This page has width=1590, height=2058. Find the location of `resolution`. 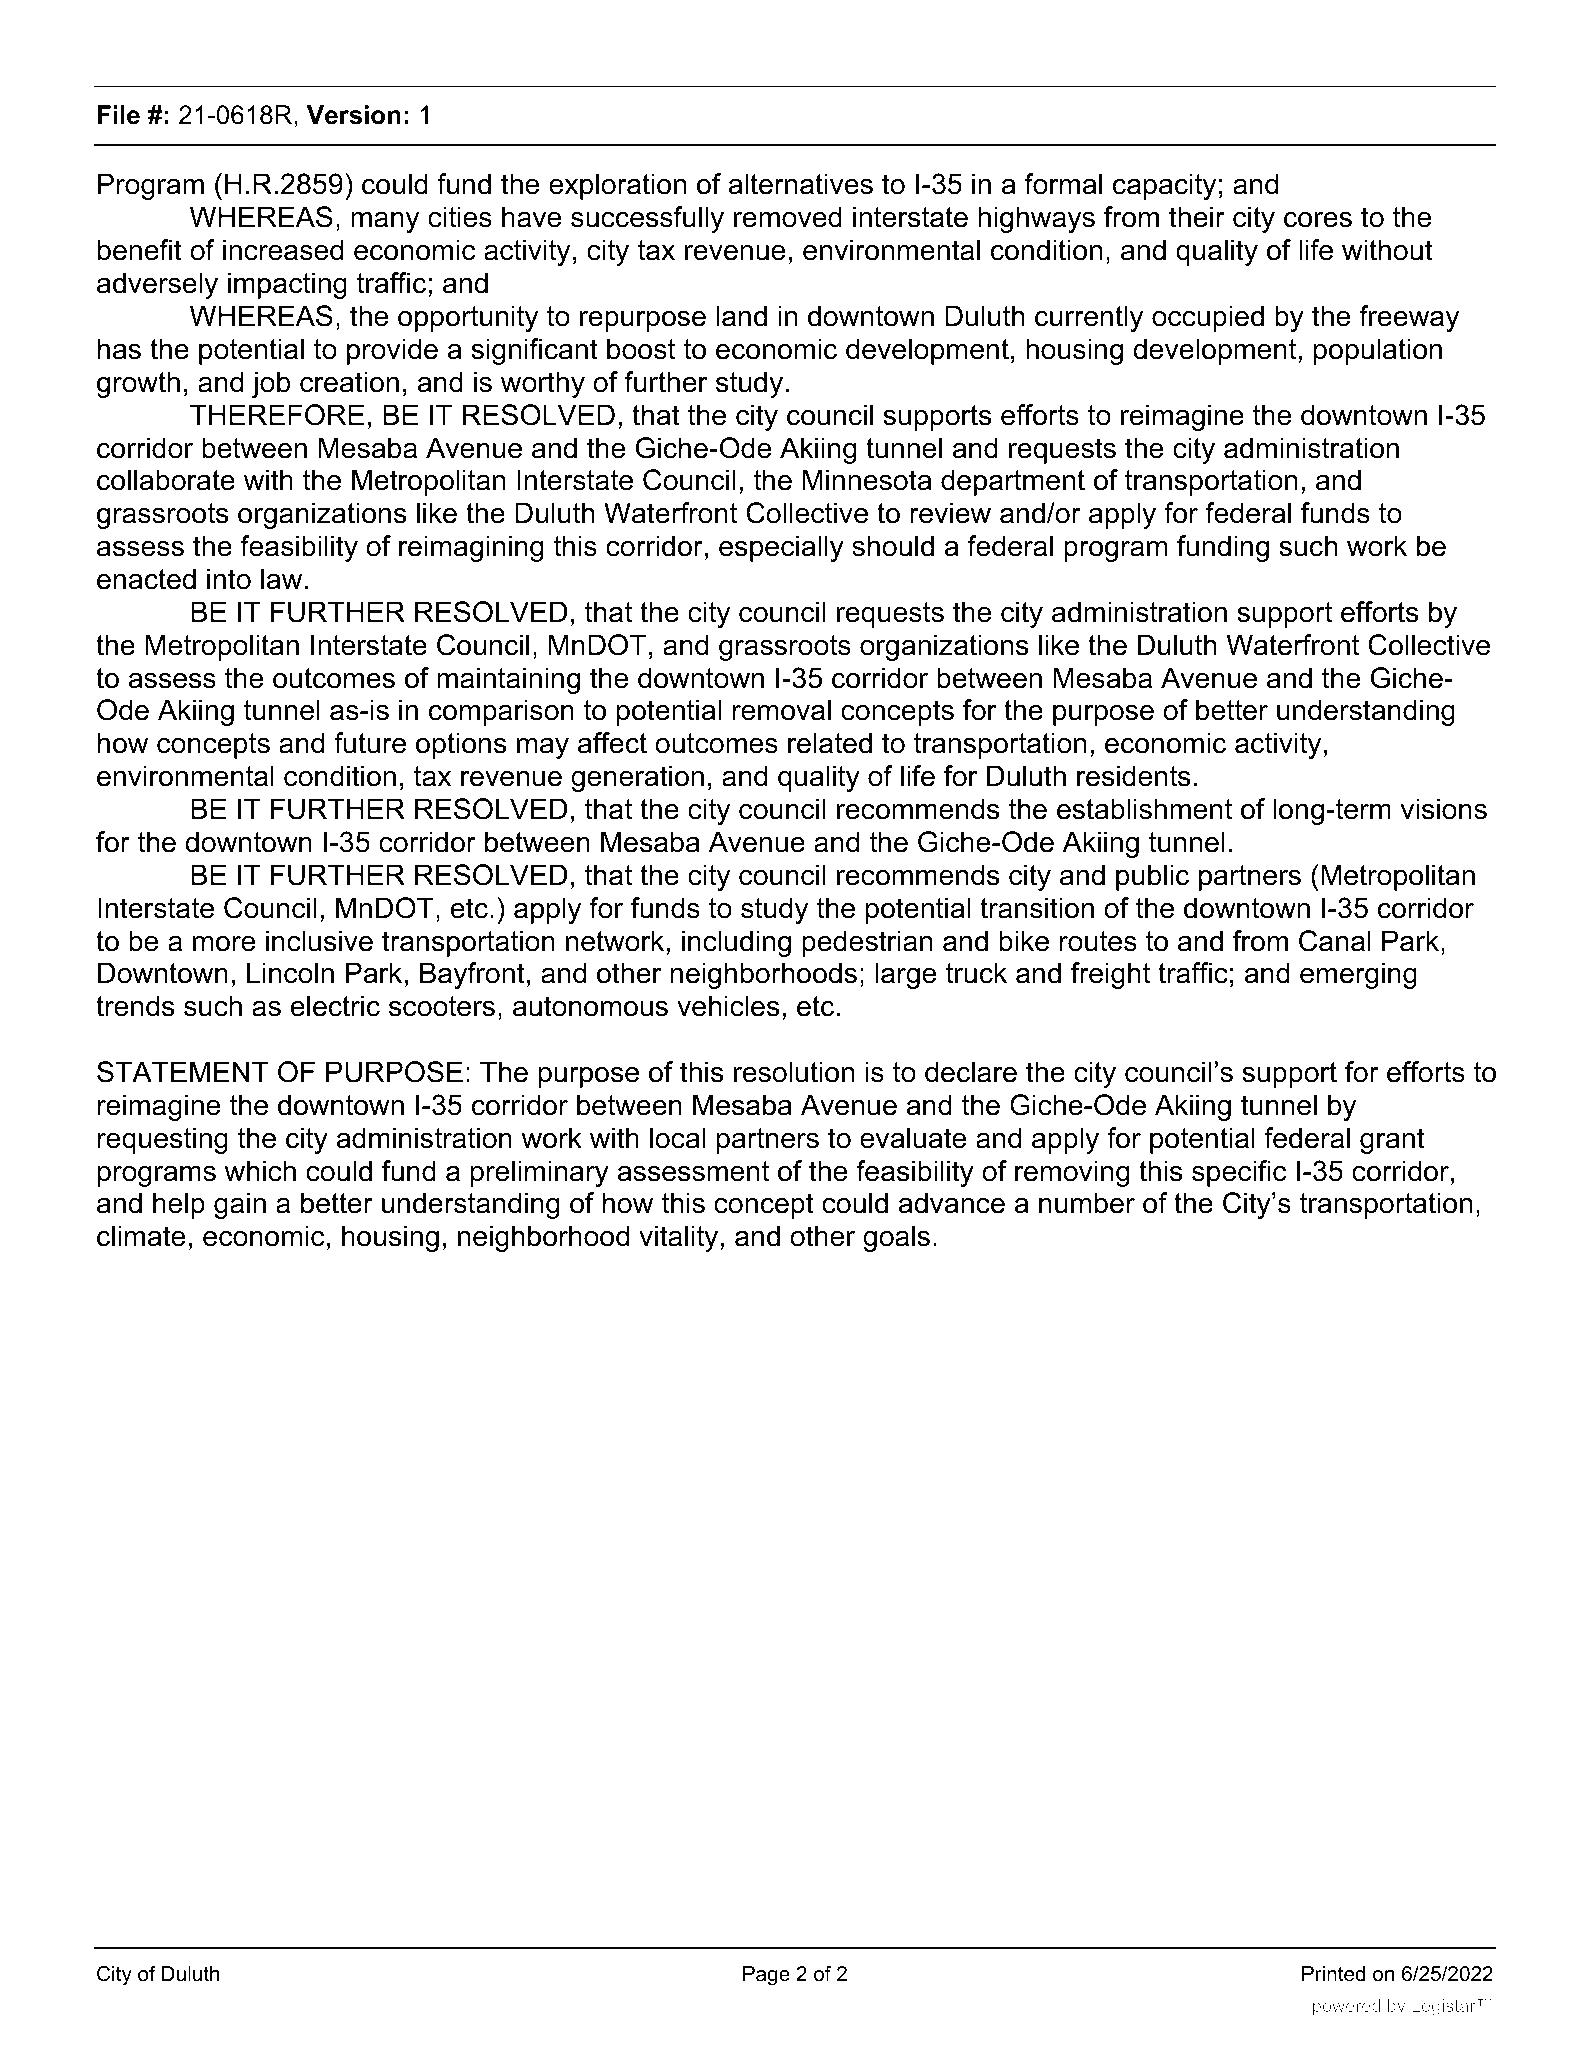

resolution is located at coordinates (794, 1072).
